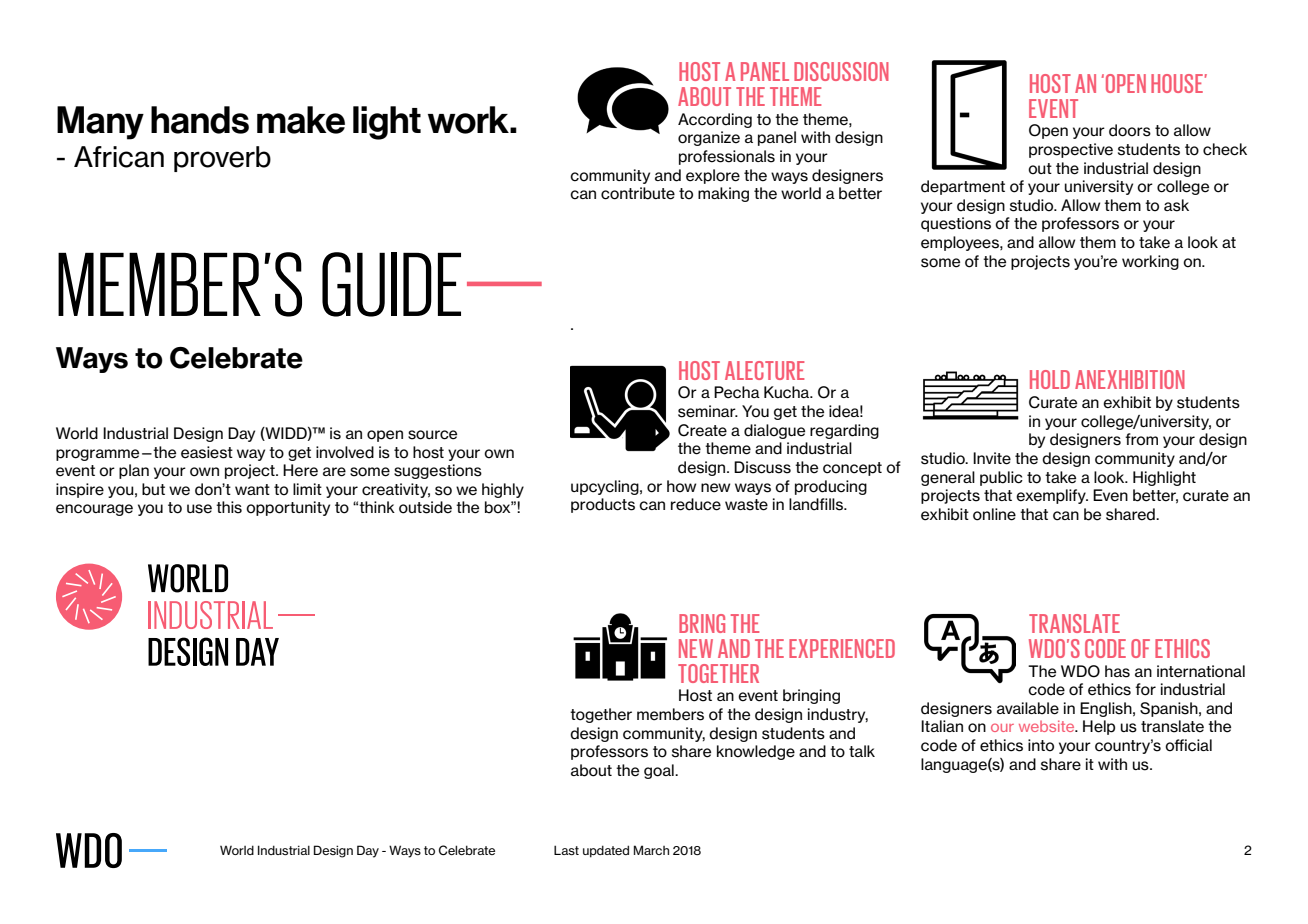 The image size is (1308, 924). I want to click on how, so click(681, 486).
